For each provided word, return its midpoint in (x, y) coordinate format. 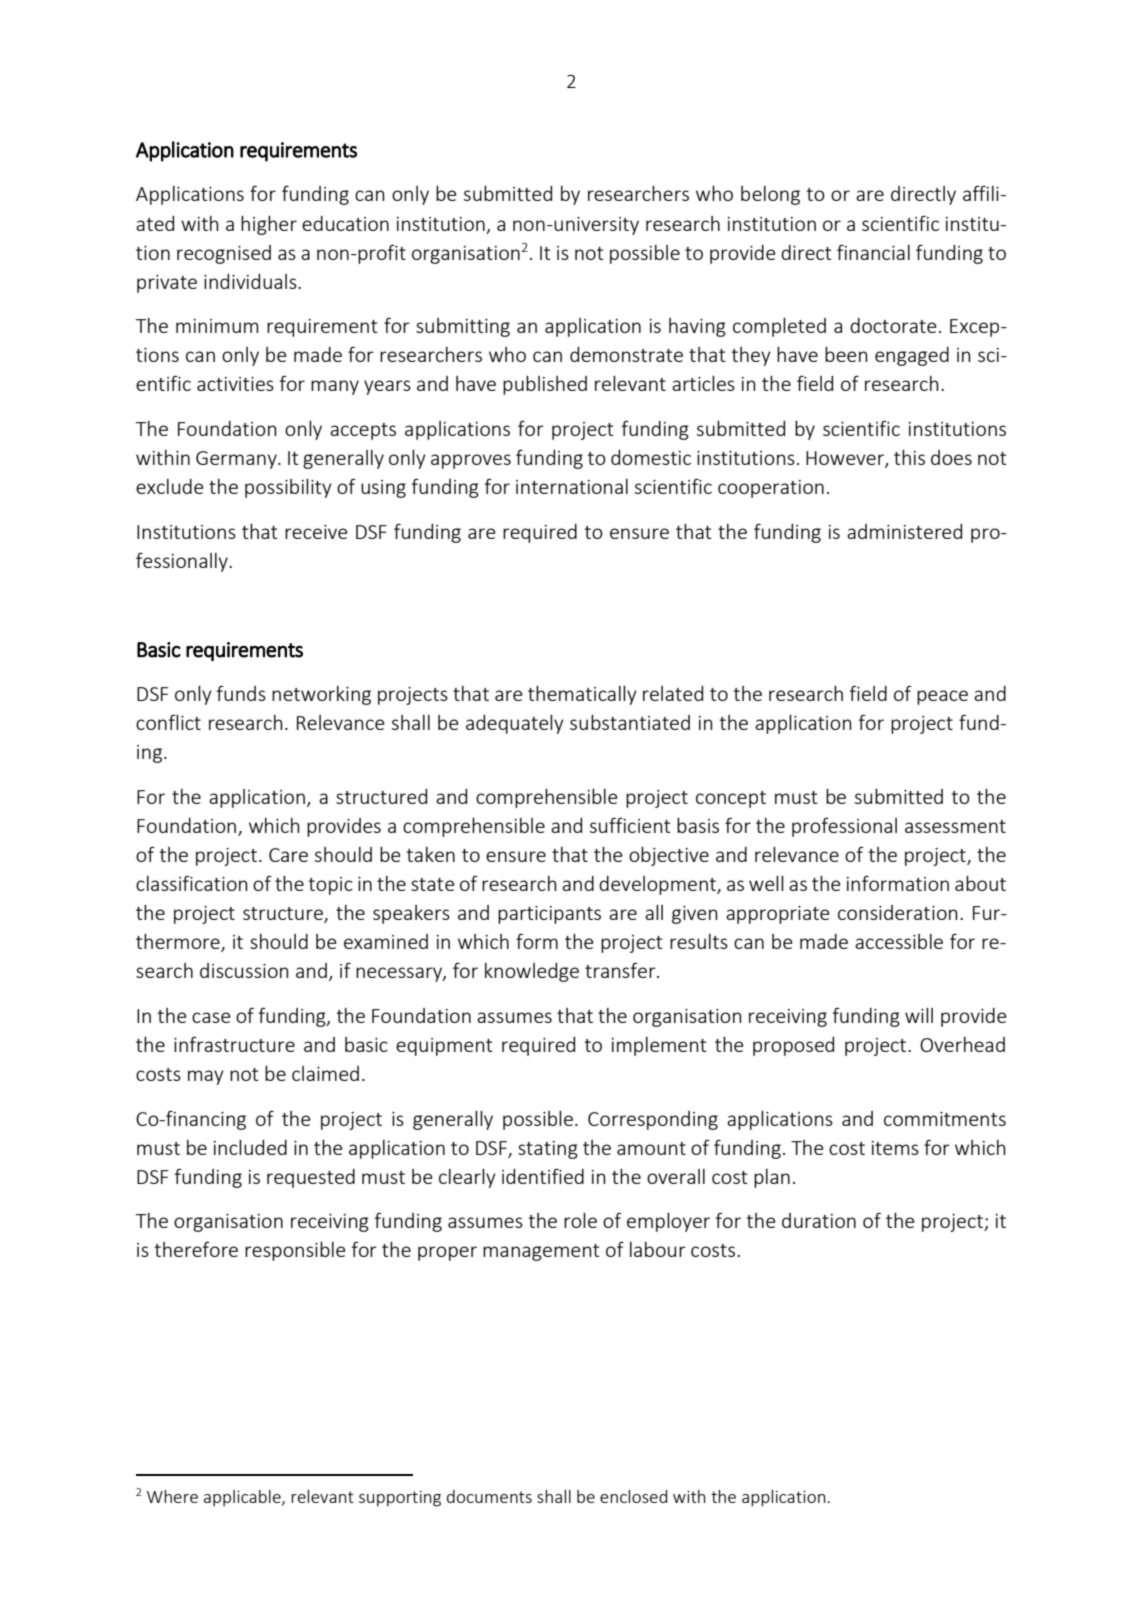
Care (288, 855)
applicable (243, 1498)
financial (873, 252)
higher (269, 225)
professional (844, 827)
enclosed (633, 1496)
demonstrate (626, 354)
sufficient (630, 825)
